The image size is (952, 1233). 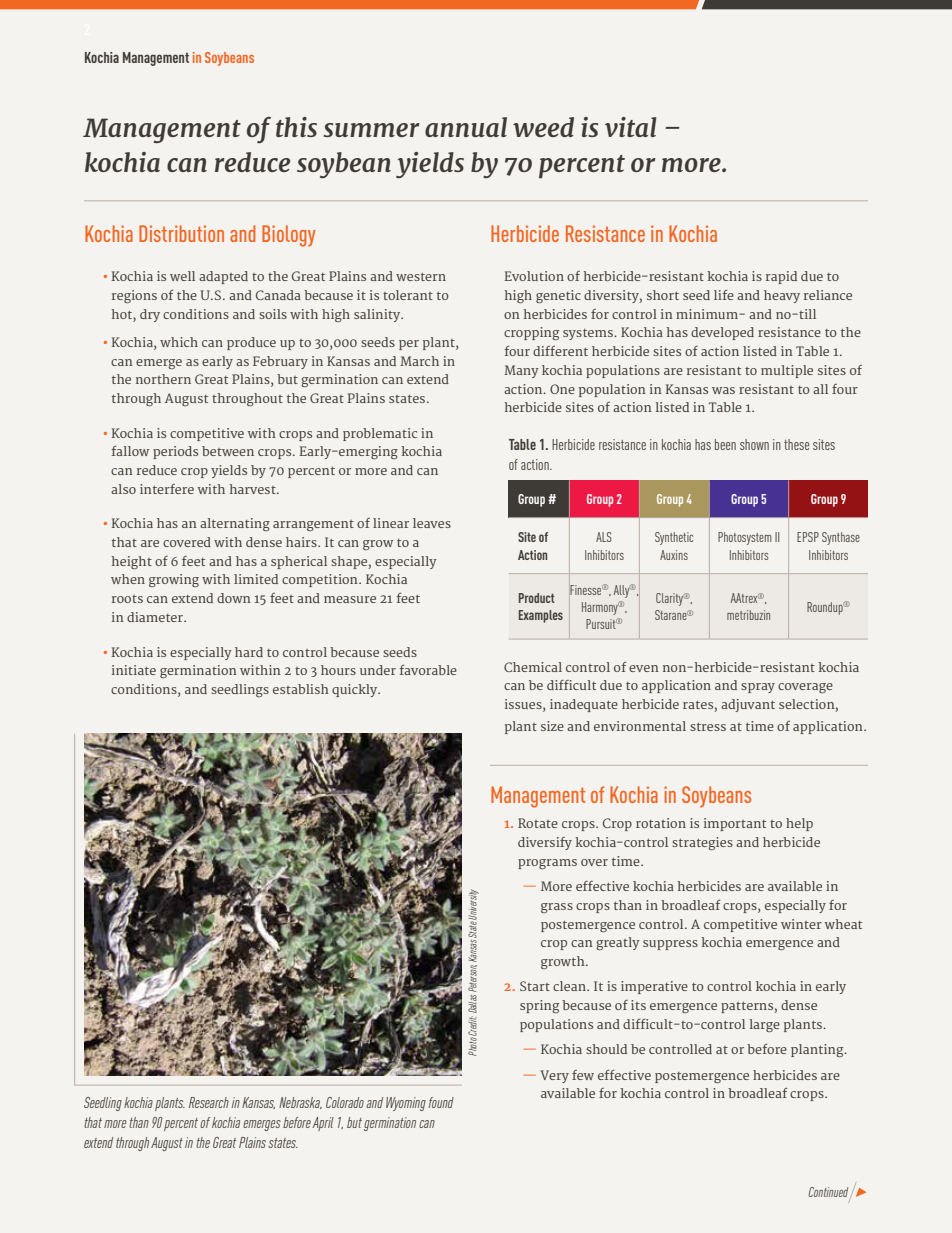 I want to click on spray, so click(x=758, y=688).
